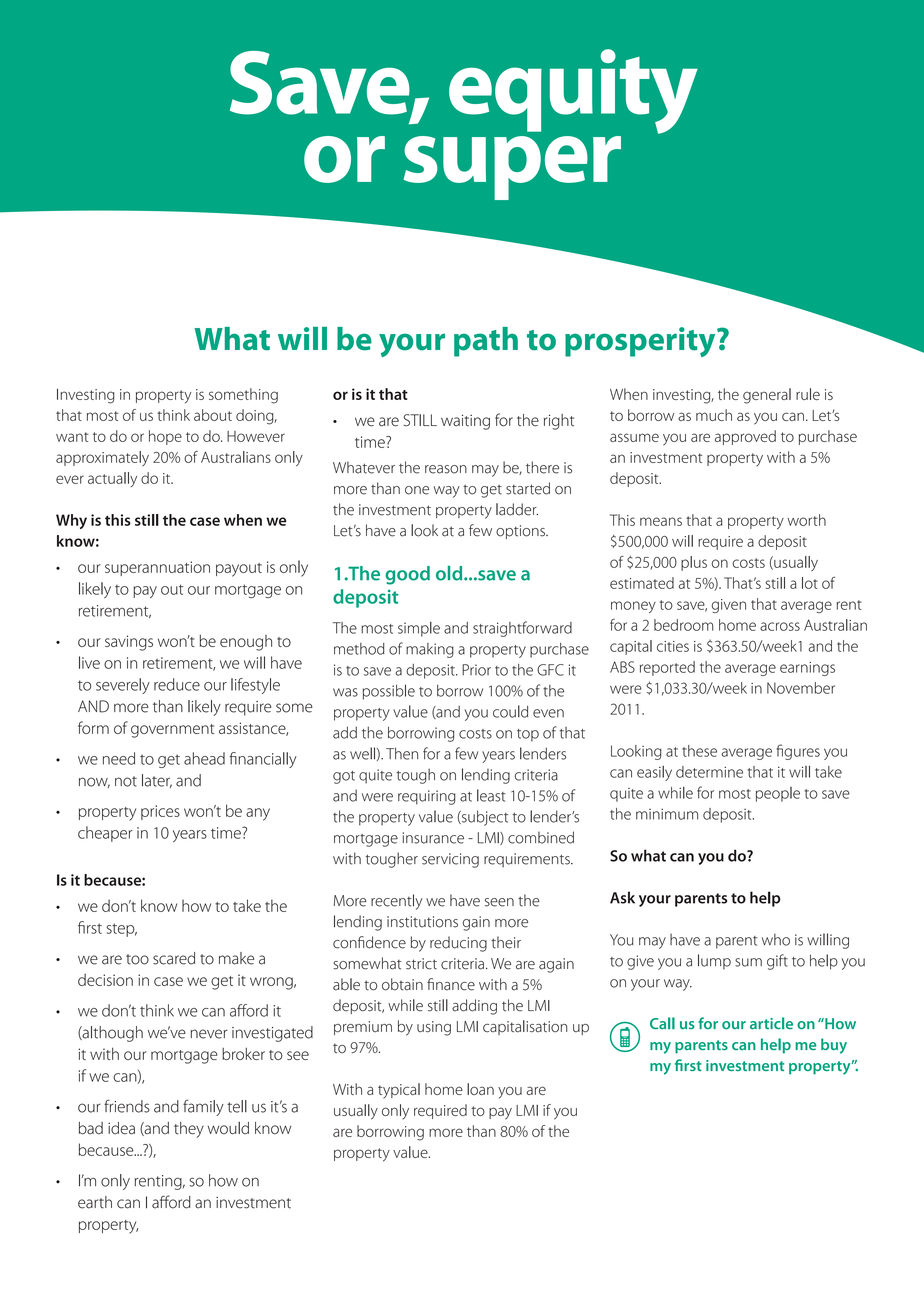  Describe the element at coordinates (122, 930) in the screenshot. I see `step` at that location.
